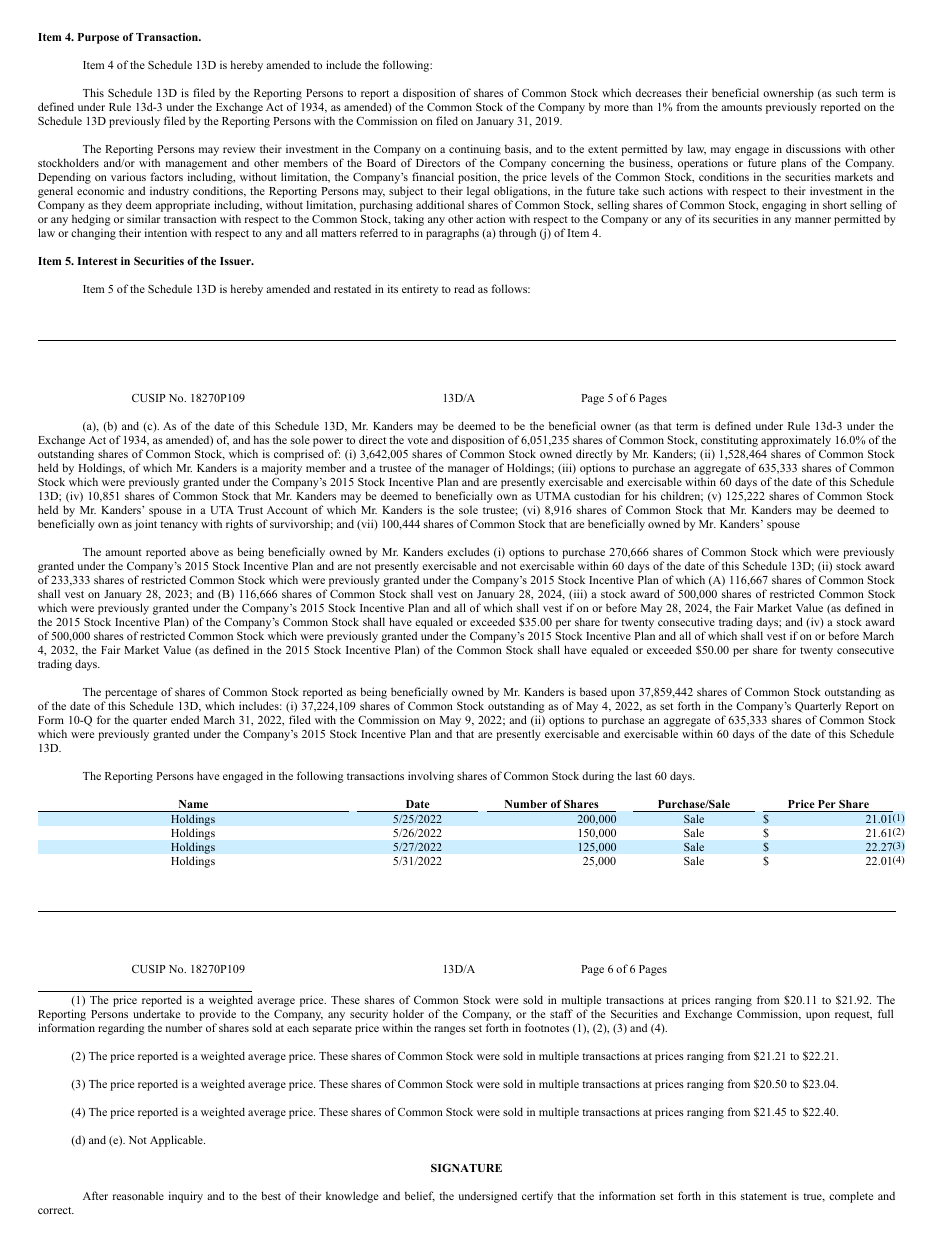 This image has width=952, height=1233. Describe the element at coordinates (464, 288) in the image. I see `read` at that location.
